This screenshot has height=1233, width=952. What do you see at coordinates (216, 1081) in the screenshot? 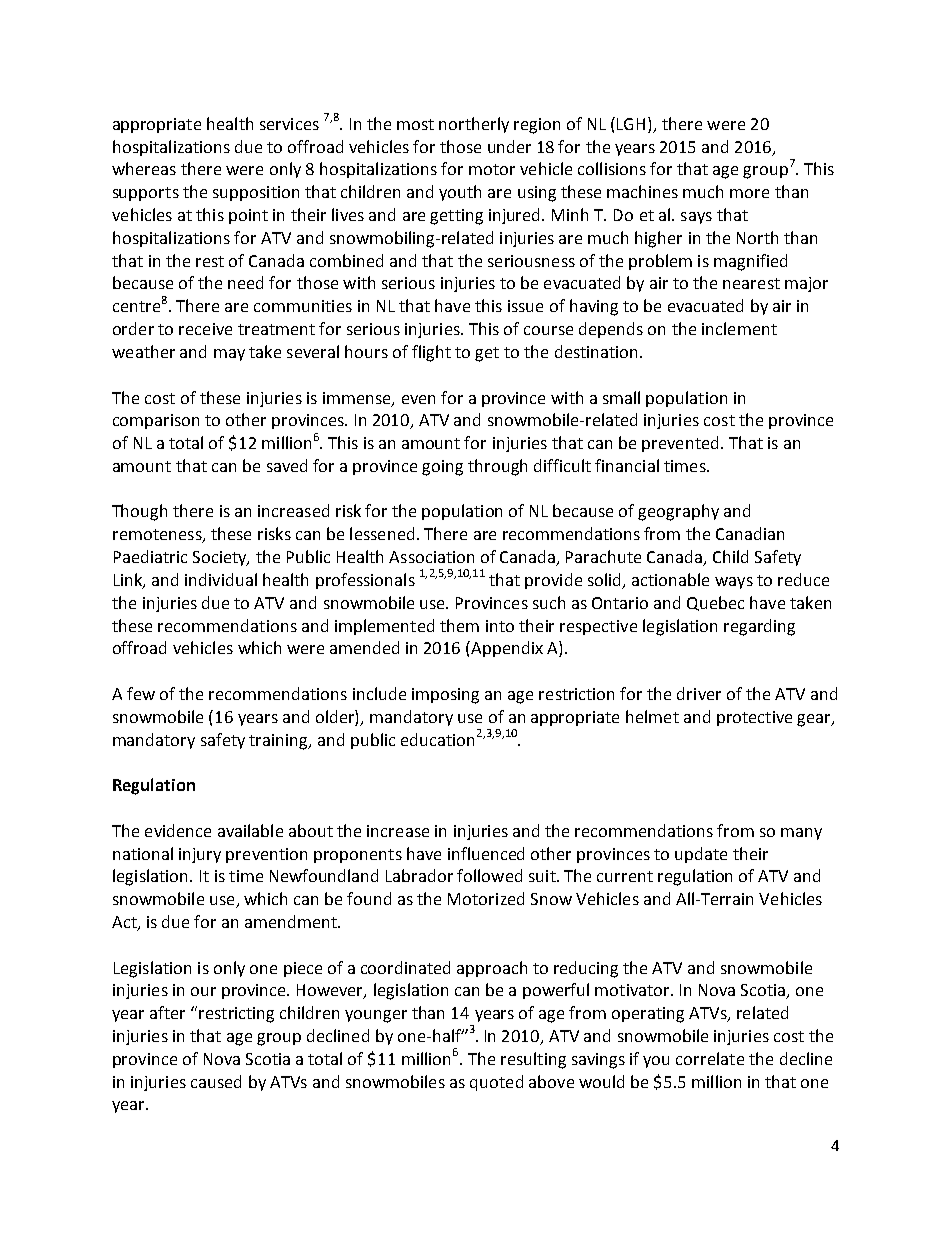
I see `caused` at bounding box center [216, 1081].
